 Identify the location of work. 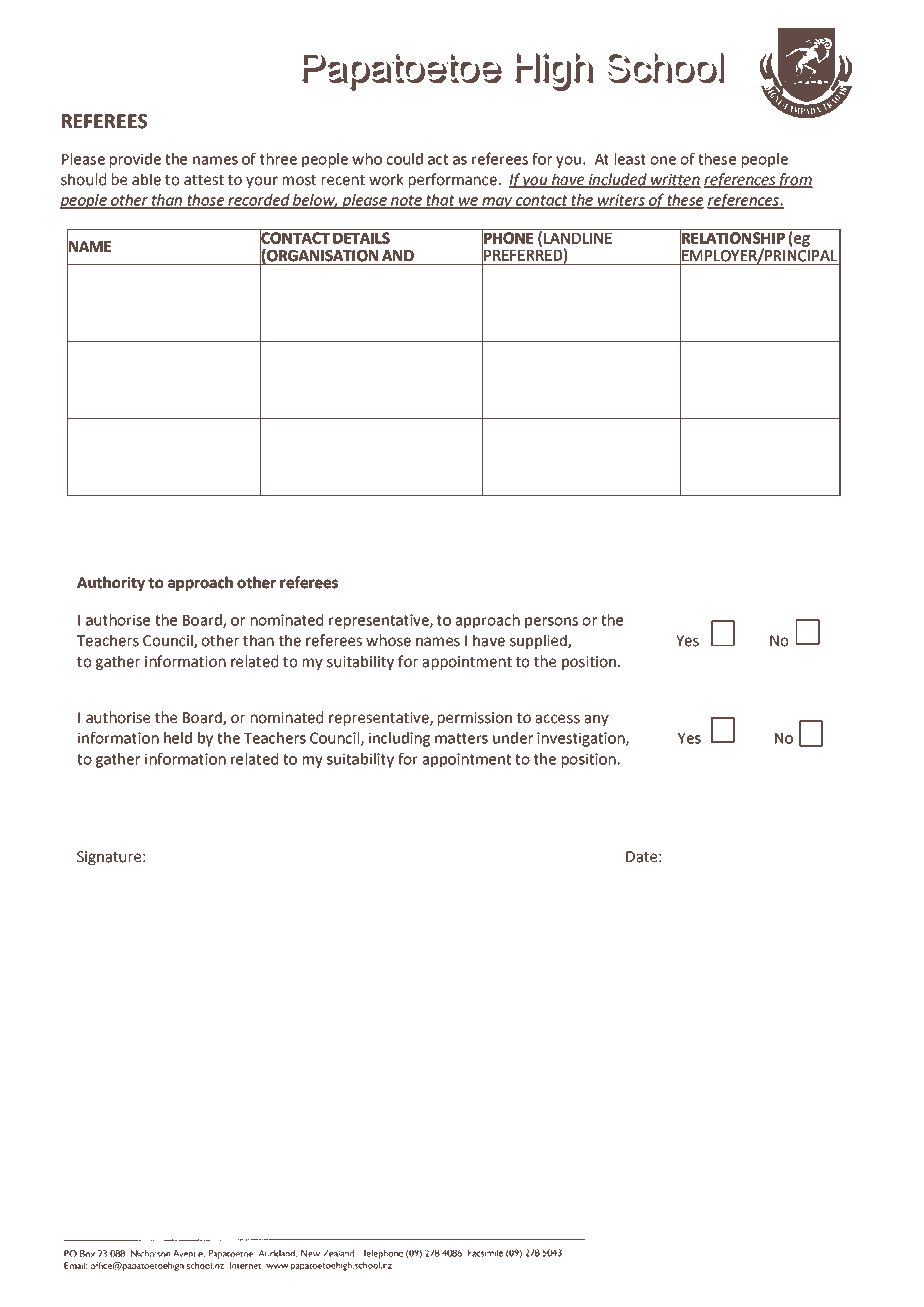
(386, 179).
